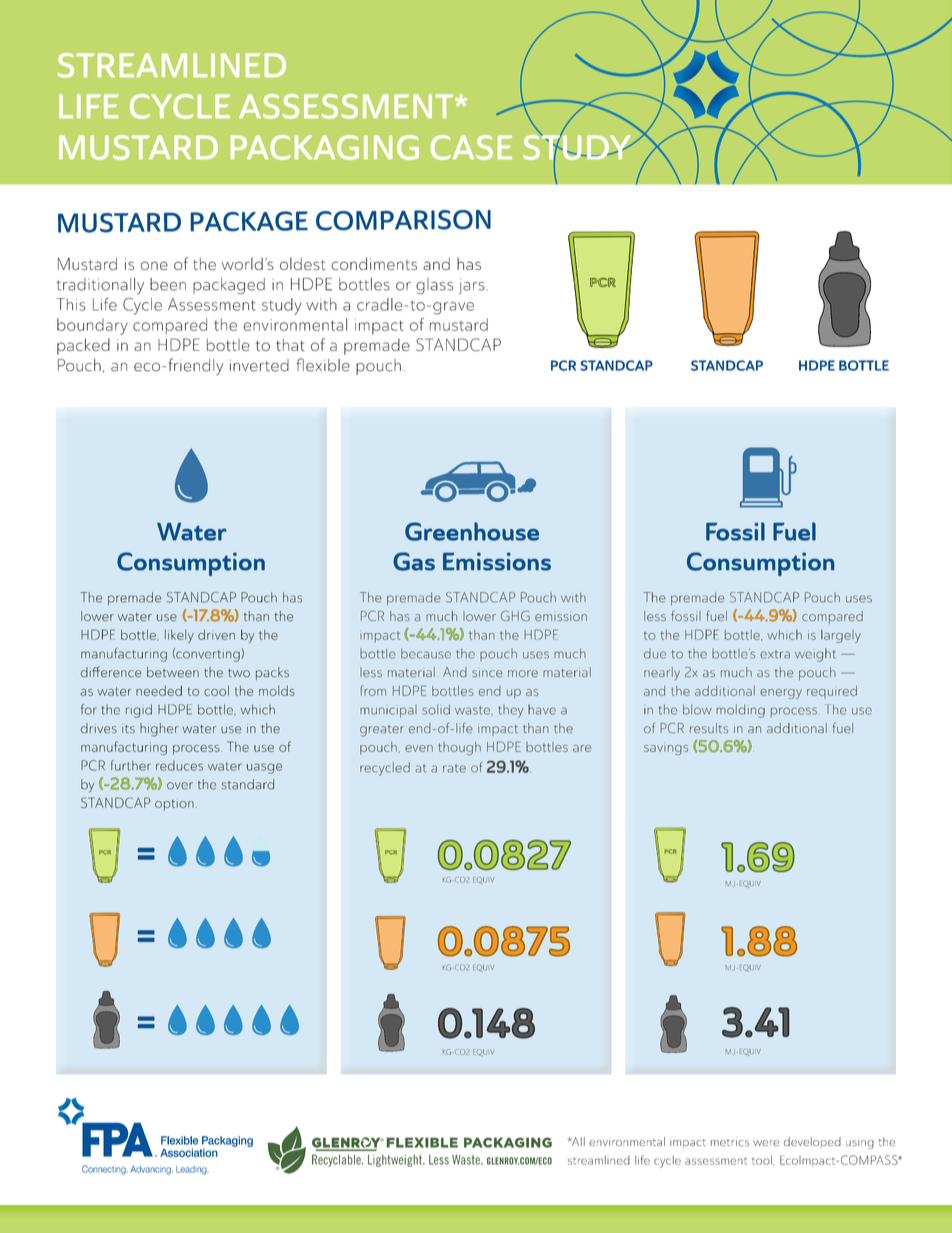 The width and height of the image is (952, 1233). What do you see at coordinates (730, 1143) in the image?
I see `metrics` at bounding box center [730, 1143].
